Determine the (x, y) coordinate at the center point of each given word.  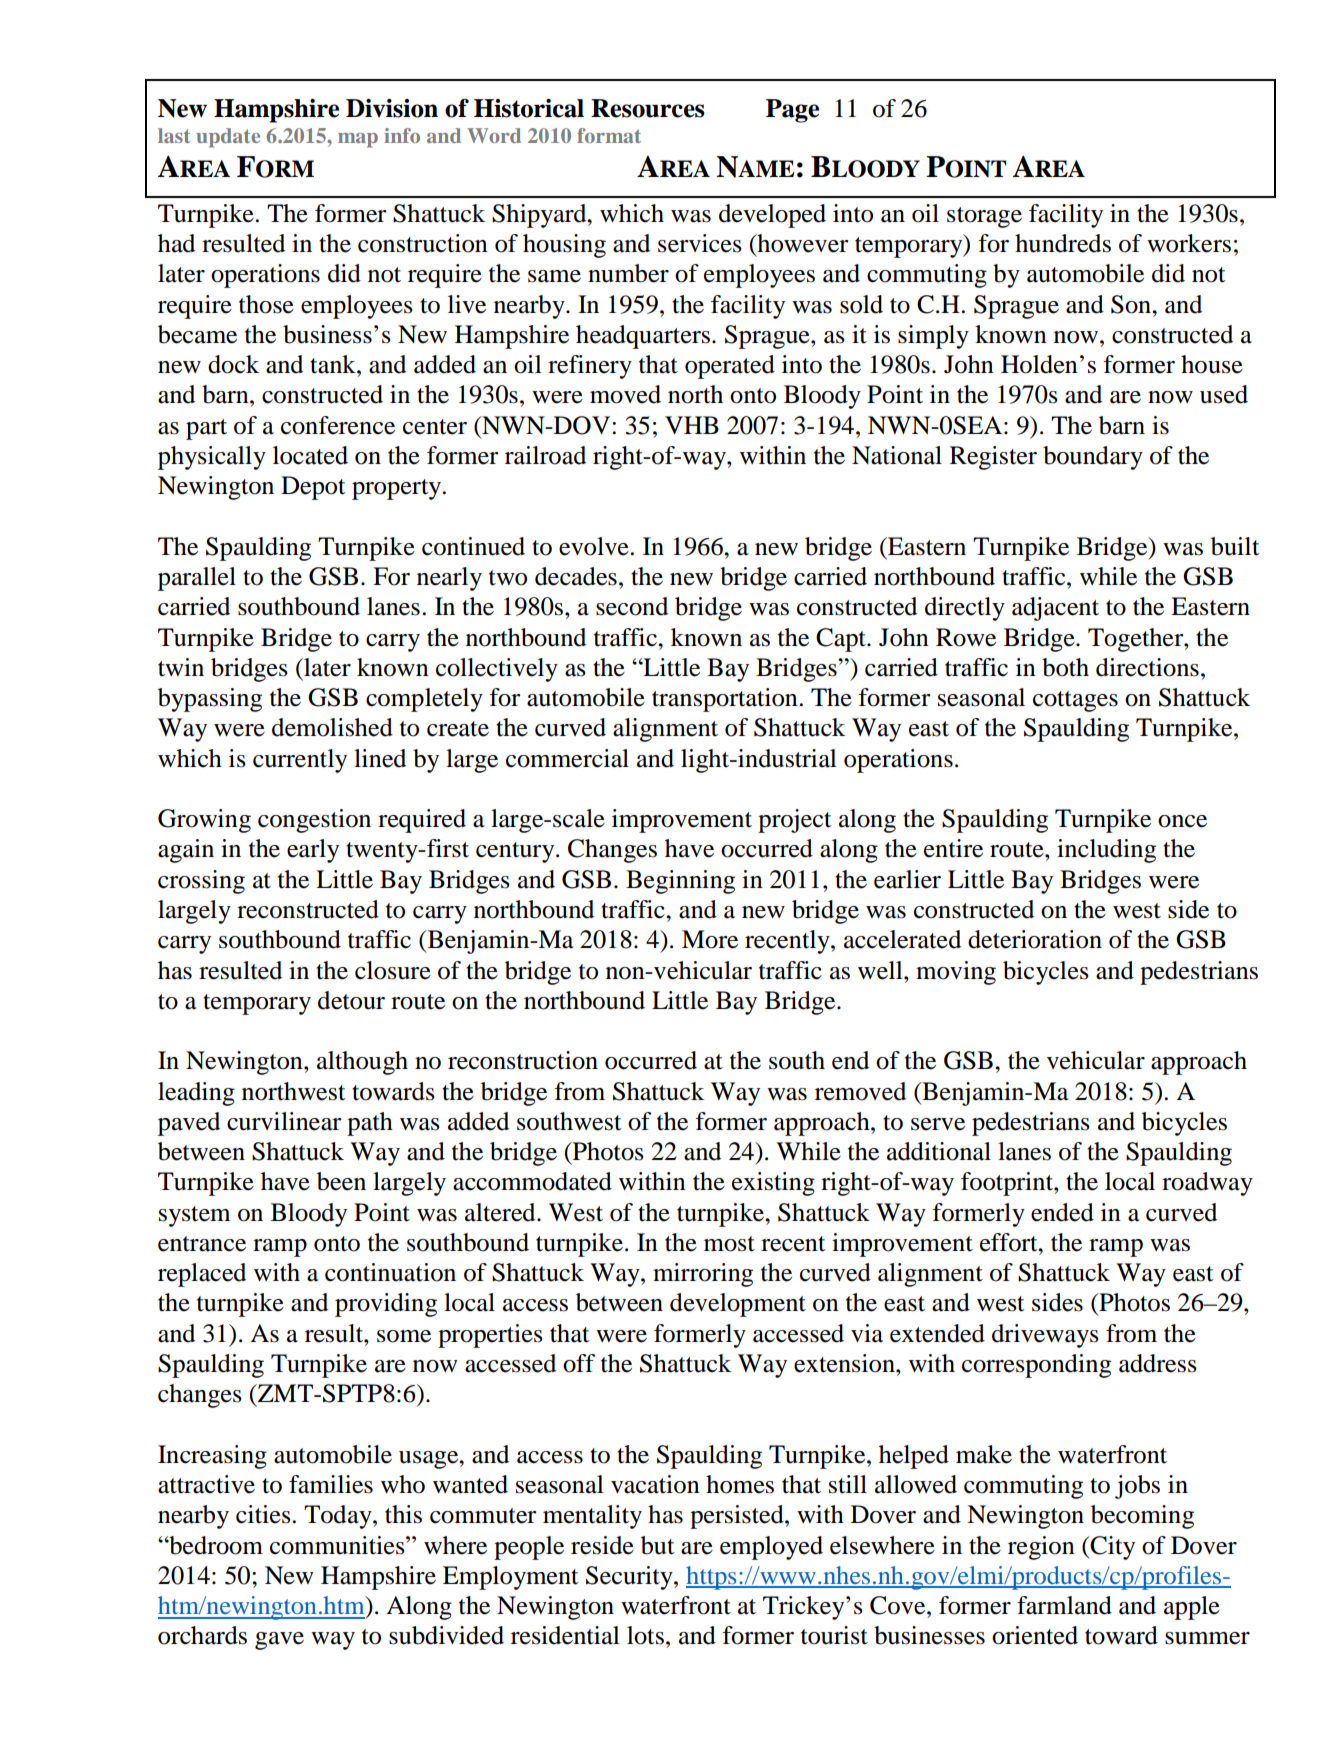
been (341, 1181)
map (358, 140)
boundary (1093, 458)
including (1106, 851)
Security (630, 1578)
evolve (594, 546)
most (729, 1244)
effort (1010, 1242)
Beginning (680, 882)
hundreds (1063, 243)
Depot (313, 488)
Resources (648, 108)
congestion (314, 821)
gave (279, 1641)
